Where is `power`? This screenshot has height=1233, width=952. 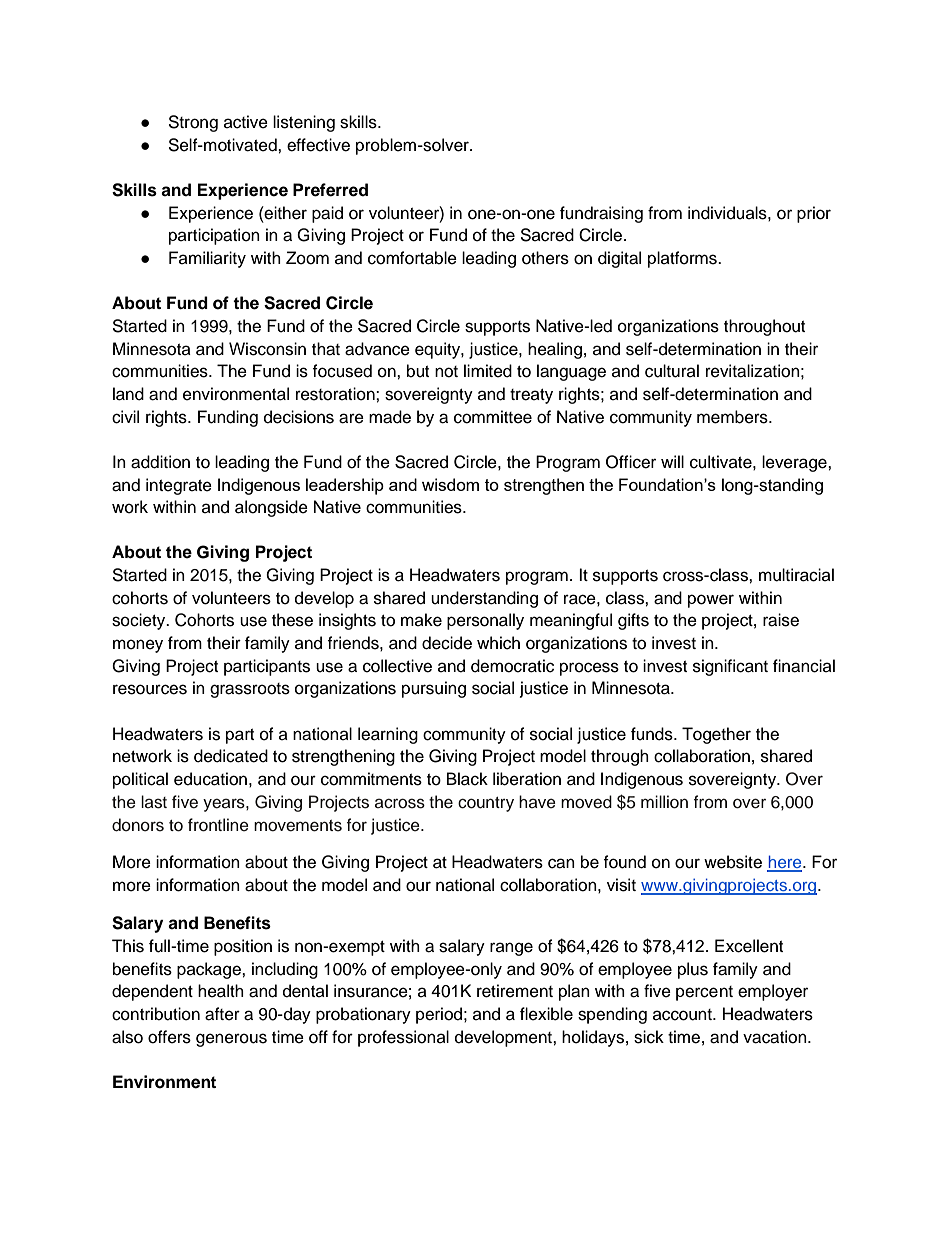 power is located at coordinates (711, 601).
